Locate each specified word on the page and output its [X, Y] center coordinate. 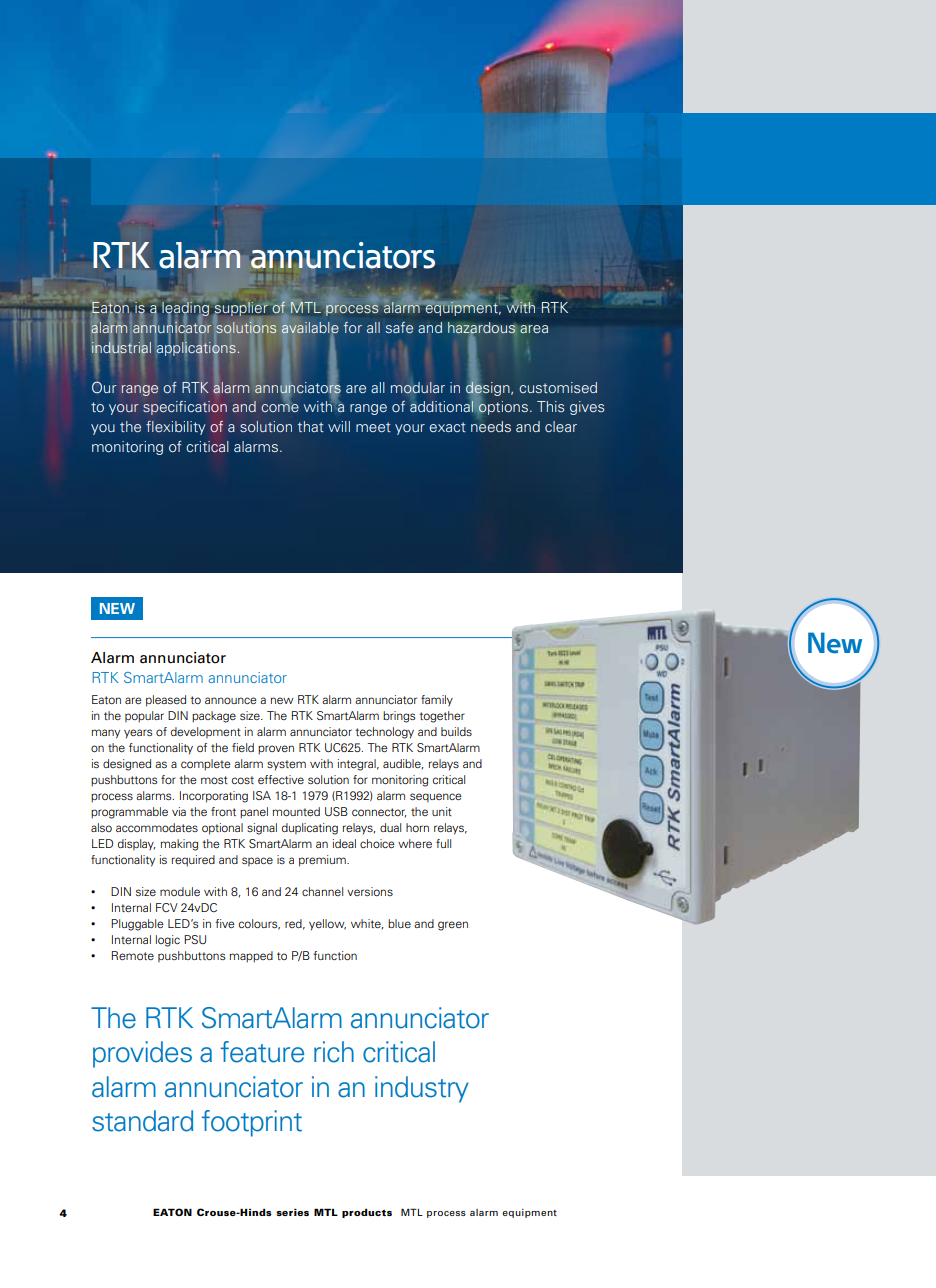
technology [384, 733]
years [138, 734]
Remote [133, 955]
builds [456, 731]
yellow [327, 925]
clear [561, 426]
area [534, 329]
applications [196, 350]
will [339, 426]
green [453, 926]
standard [142, 1121]
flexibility [176, 428]
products [367, 1213]
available [310, 327]
